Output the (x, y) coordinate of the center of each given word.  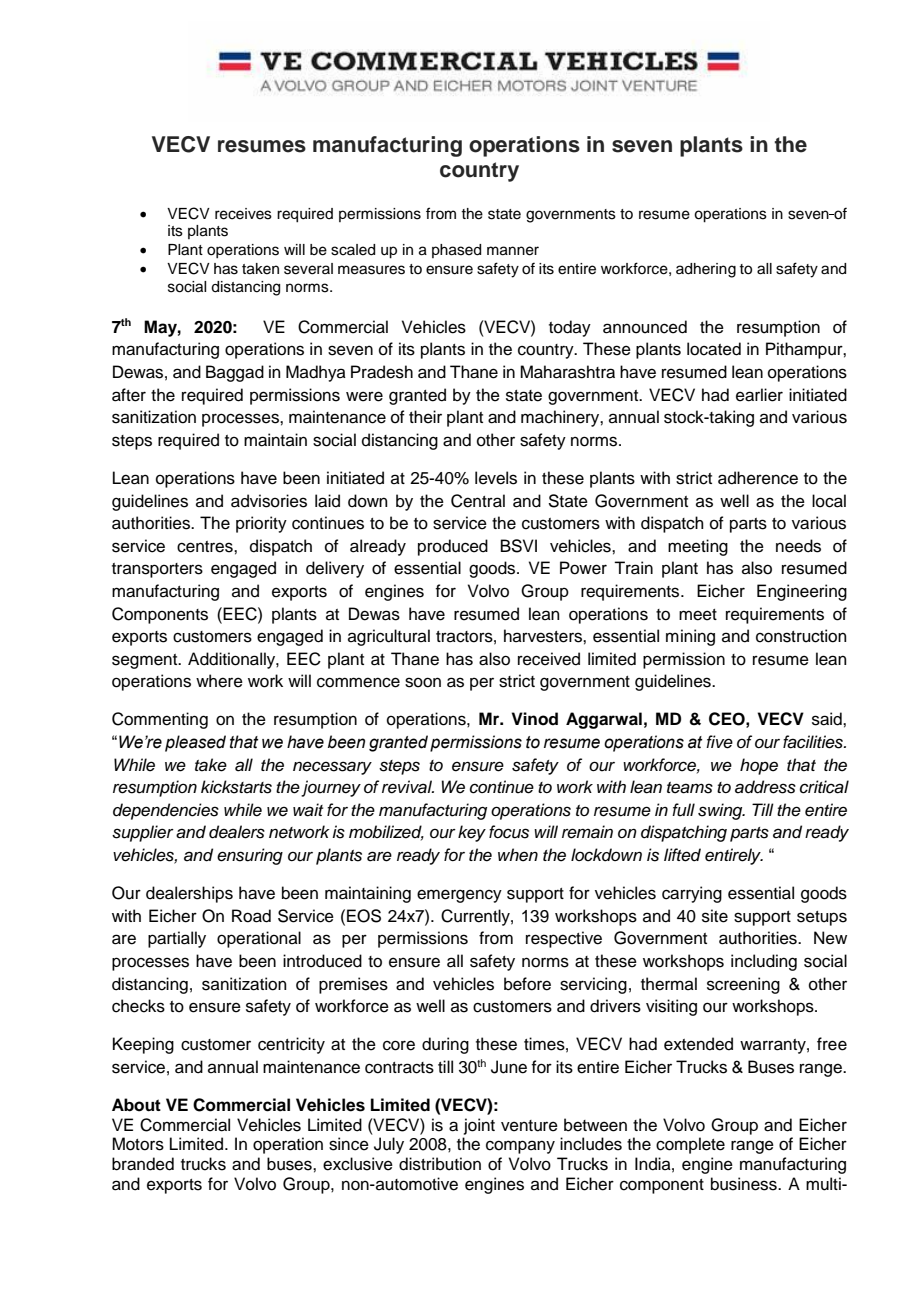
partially (177, 939)
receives (243, 214)
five (719, 742)
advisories (269, 501)
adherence (758, 478)
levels (496, 478)
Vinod (534, 719)
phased (456, 251)
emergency (459, 896)
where (219, 681)
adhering (706, 270)
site (715, 916)
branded (143, 1164)
